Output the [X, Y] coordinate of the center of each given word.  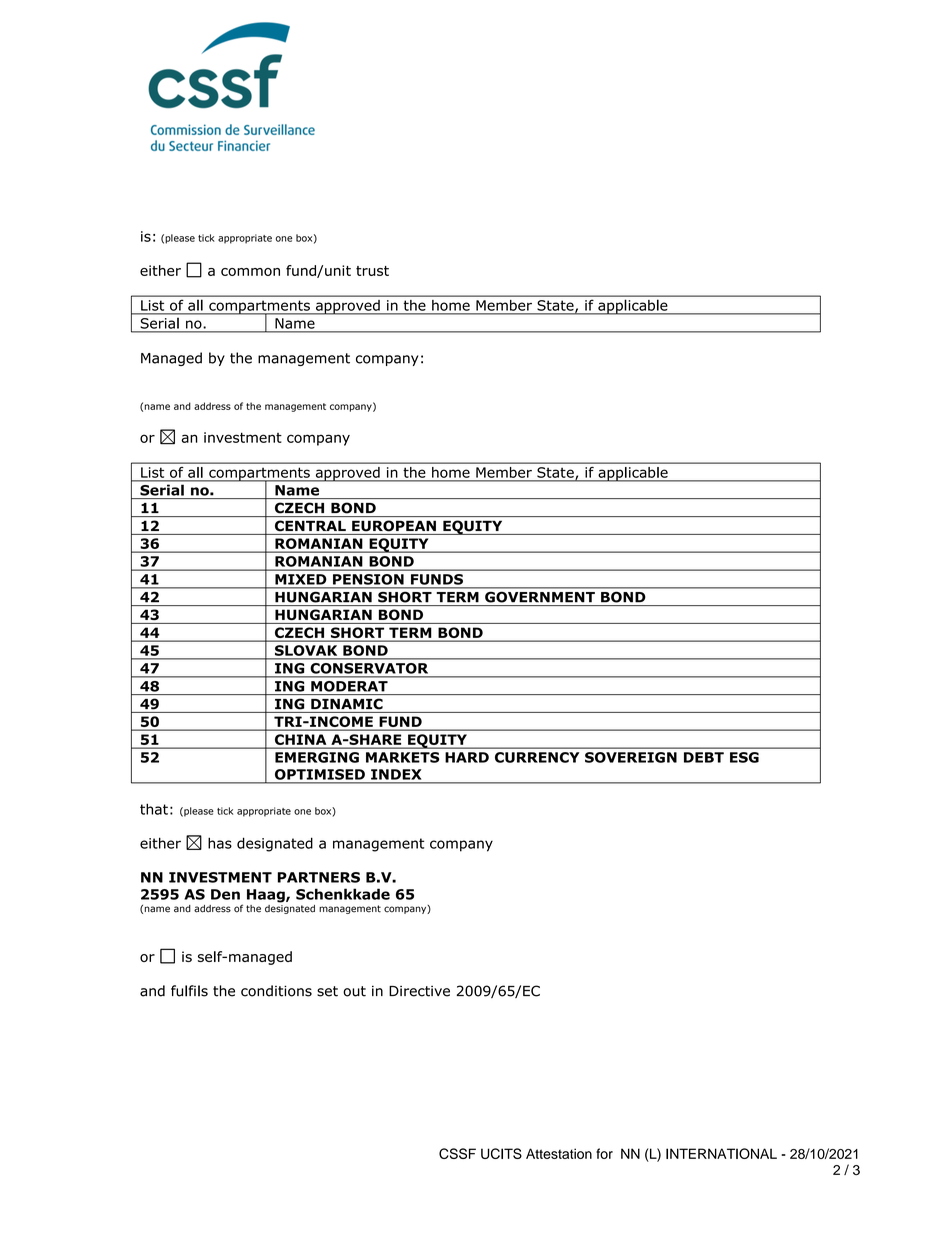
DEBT [704, 757]
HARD [467, 757]
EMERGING [317, 757]
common [250, 272]
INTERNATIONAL [721, 1153]
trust [372, 271]
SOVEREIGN [631, 757]
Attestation [559, 1153]
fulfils [189, 991]
